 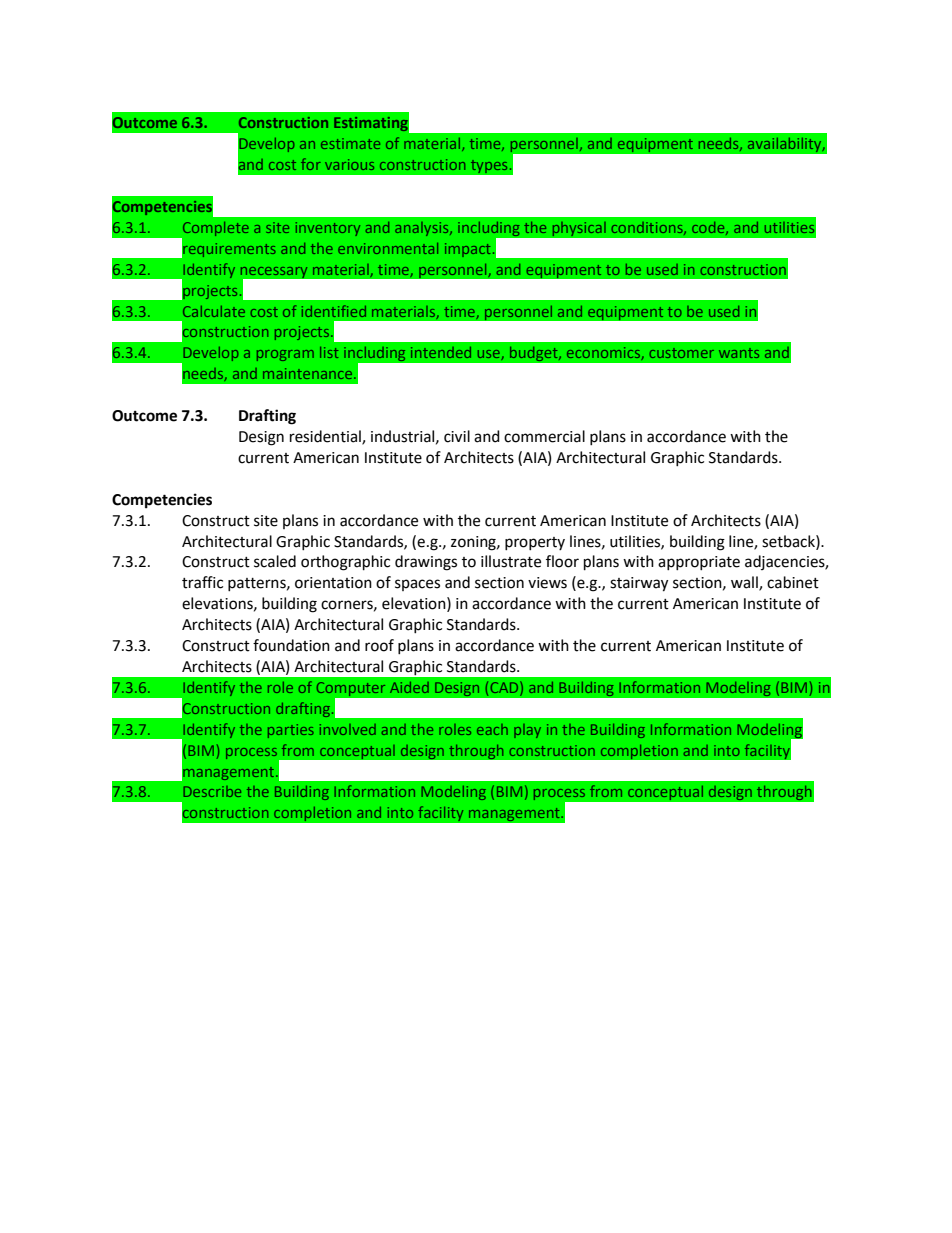 What do you see at coordinates (492, 729) in the screenshot?
I see `each` at bounding box center [492, 729].
